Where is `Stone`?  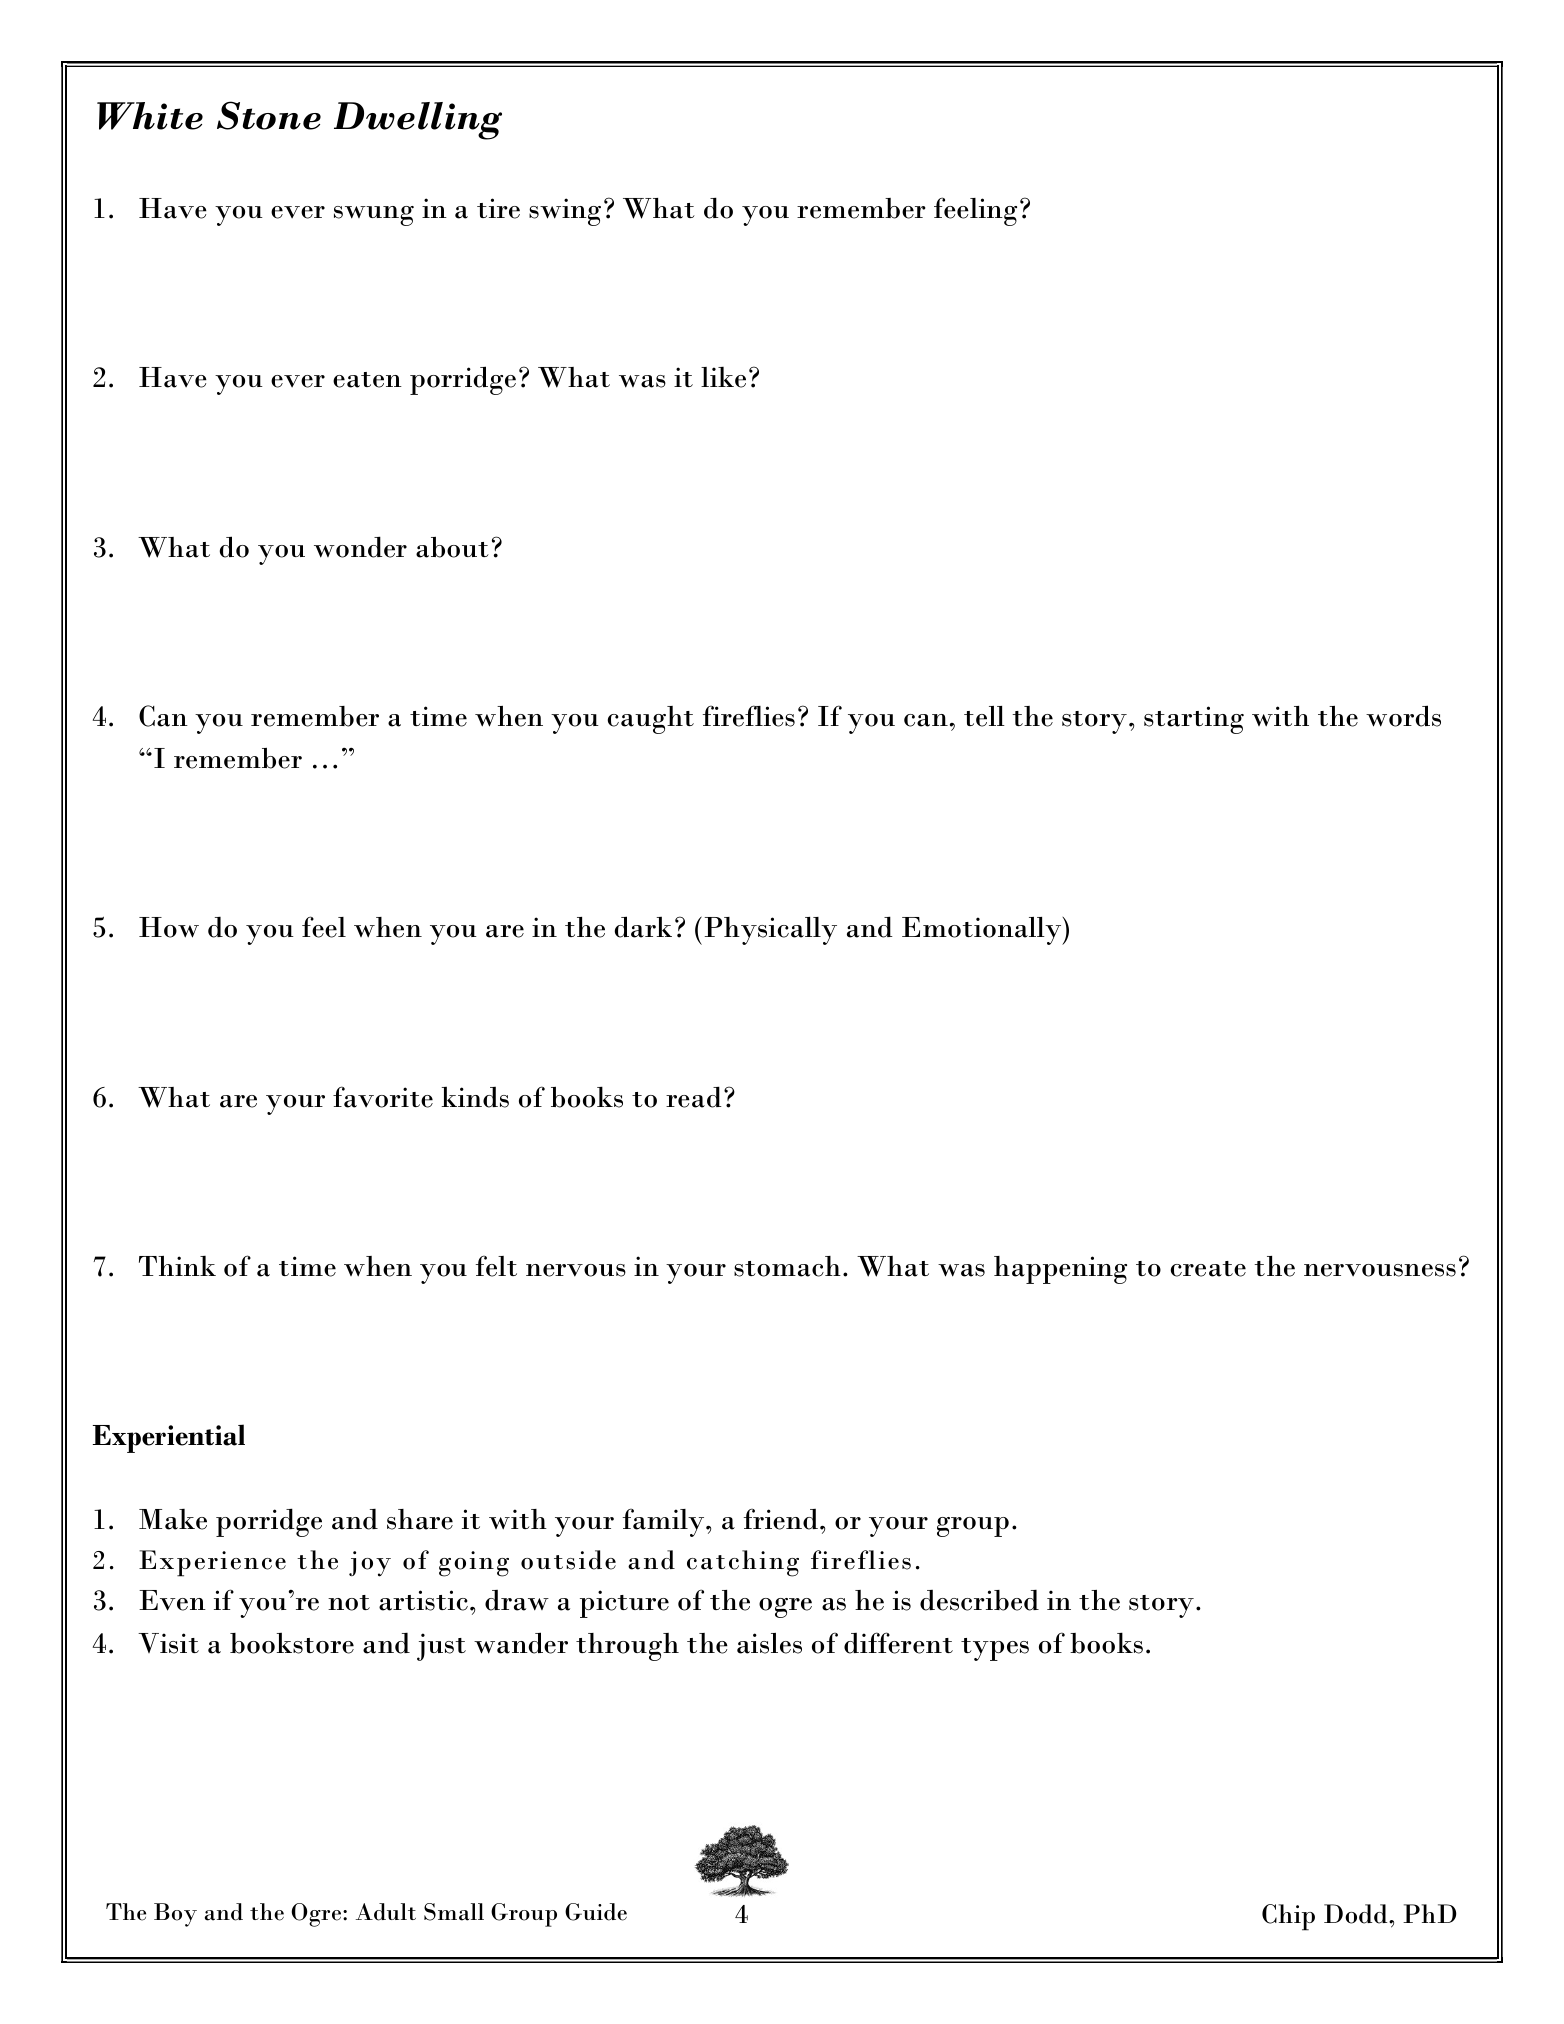 Stone is located at coordinates (269, 115).
